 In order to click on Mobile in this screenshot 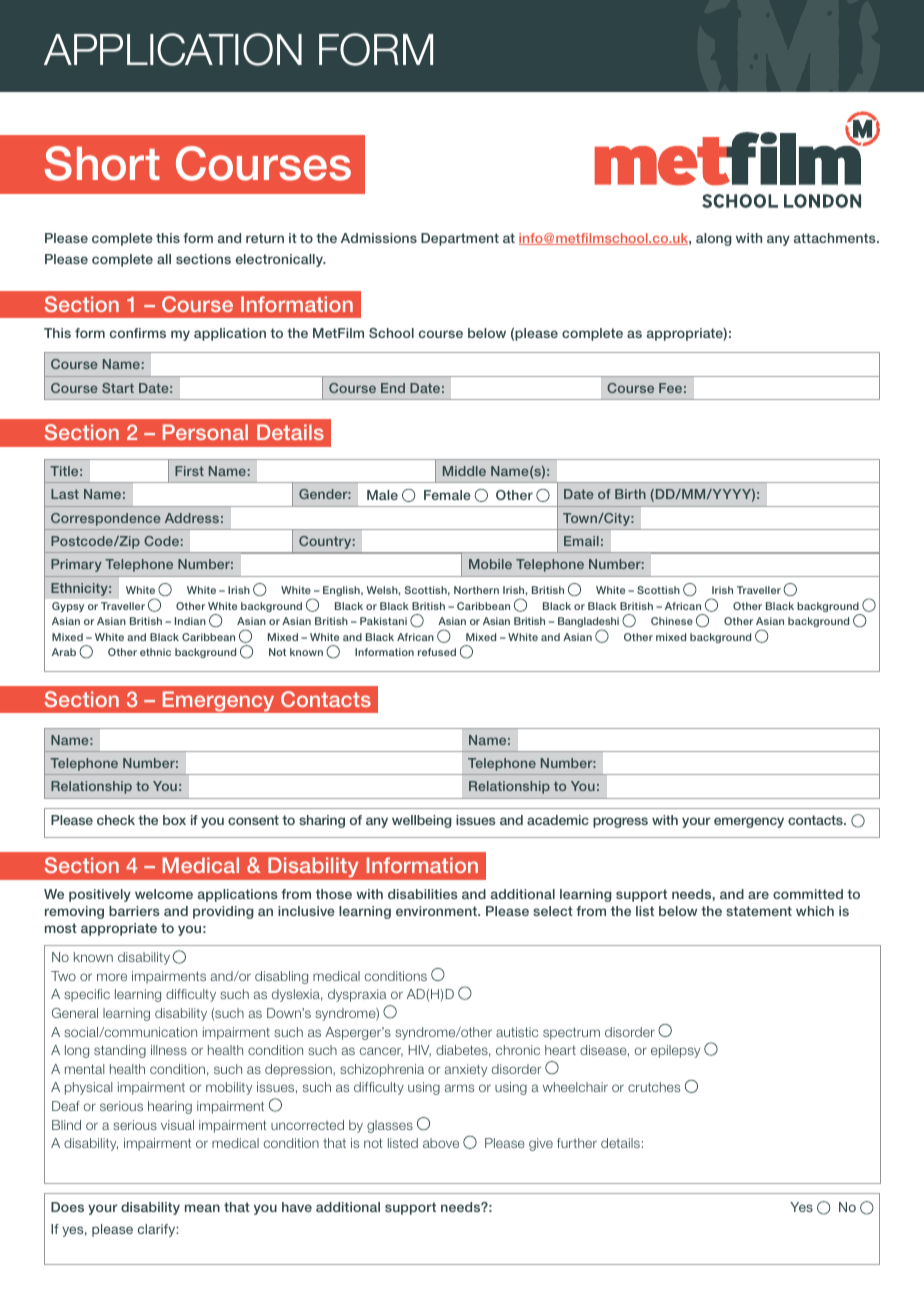, I will do `click(490, 564)`.
